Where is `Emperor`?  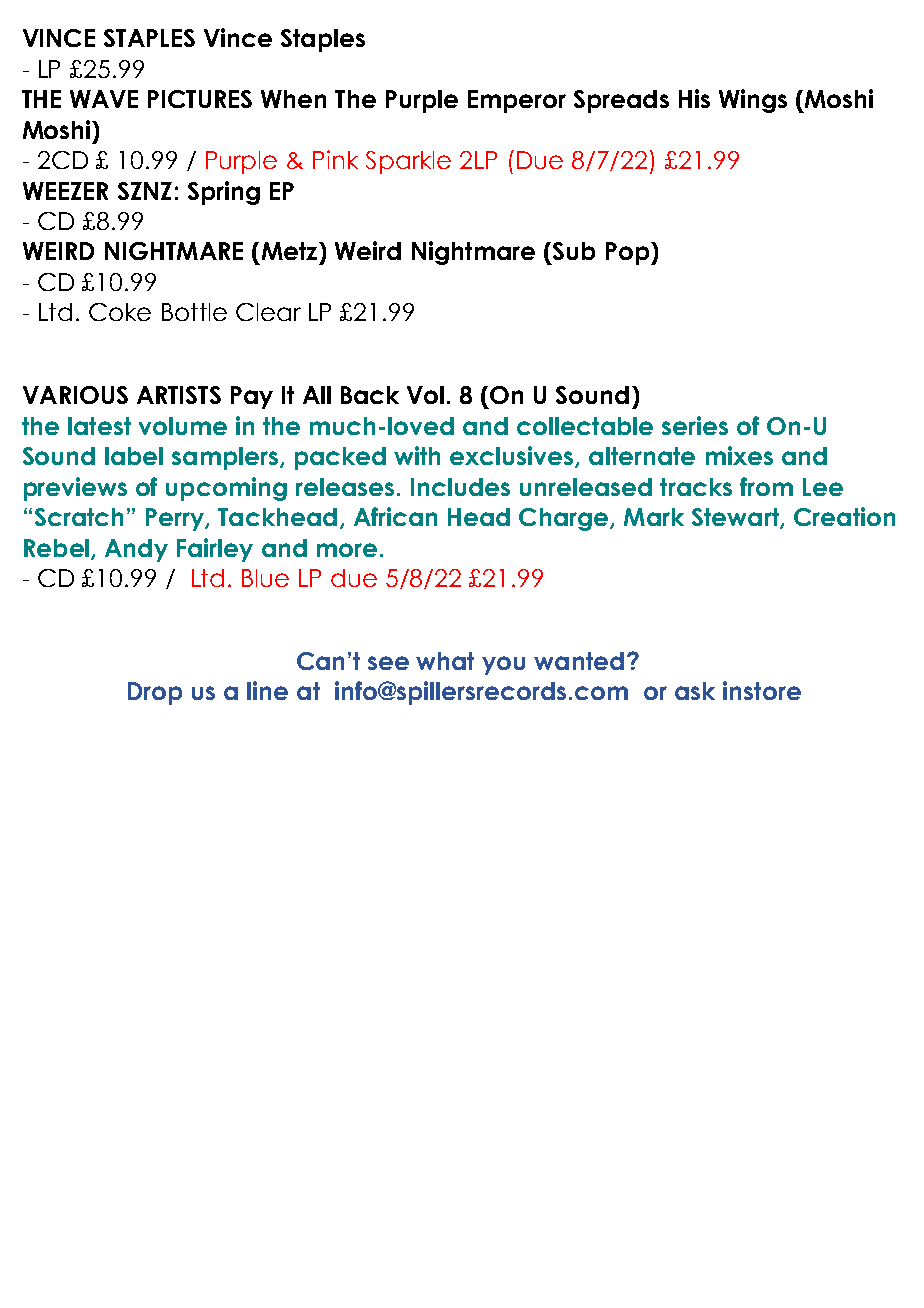
Emperor is located at coordinates (517, 101).
